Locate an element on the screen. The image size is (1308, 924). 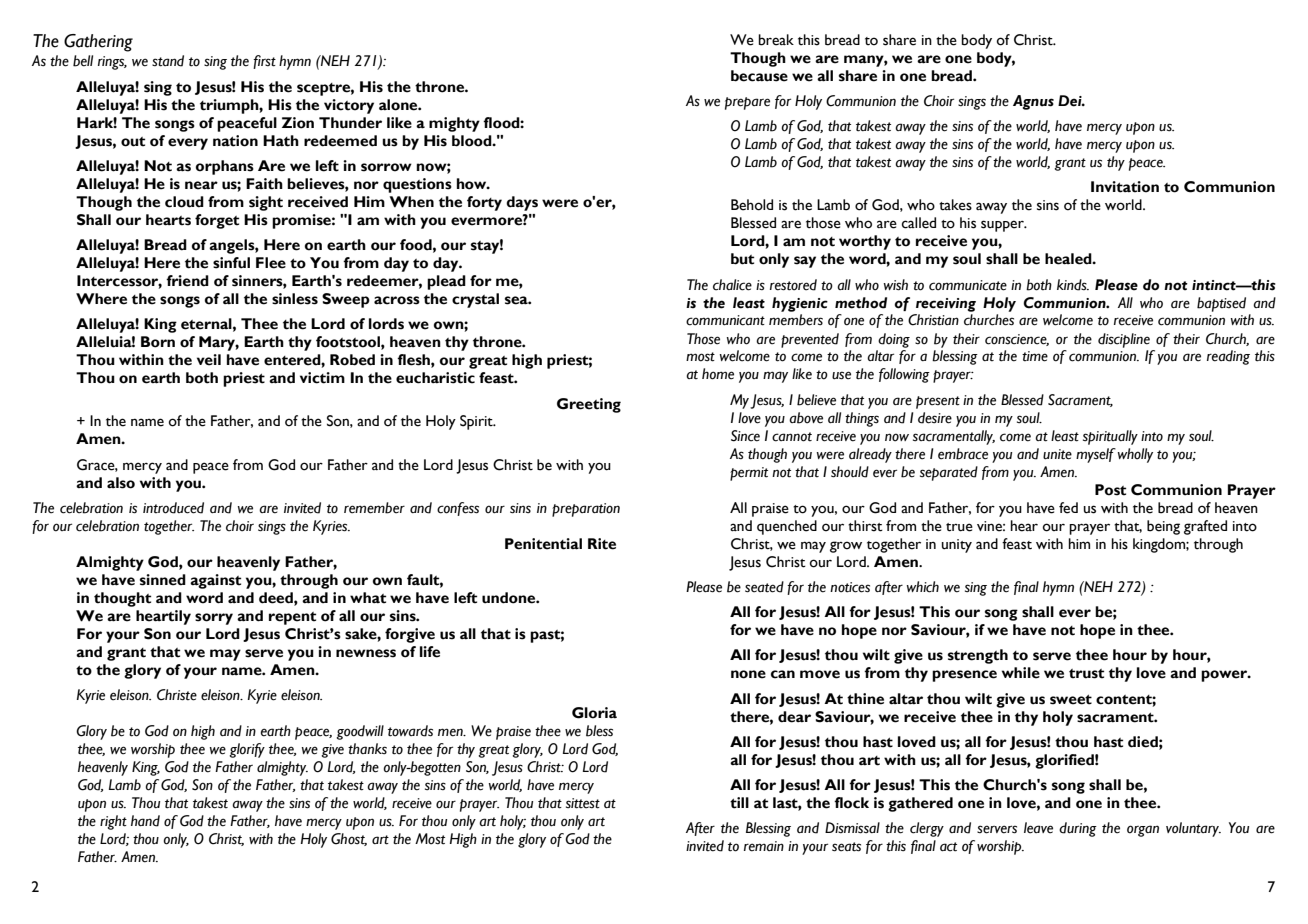
chalice is located at coordinates (732, 285).
